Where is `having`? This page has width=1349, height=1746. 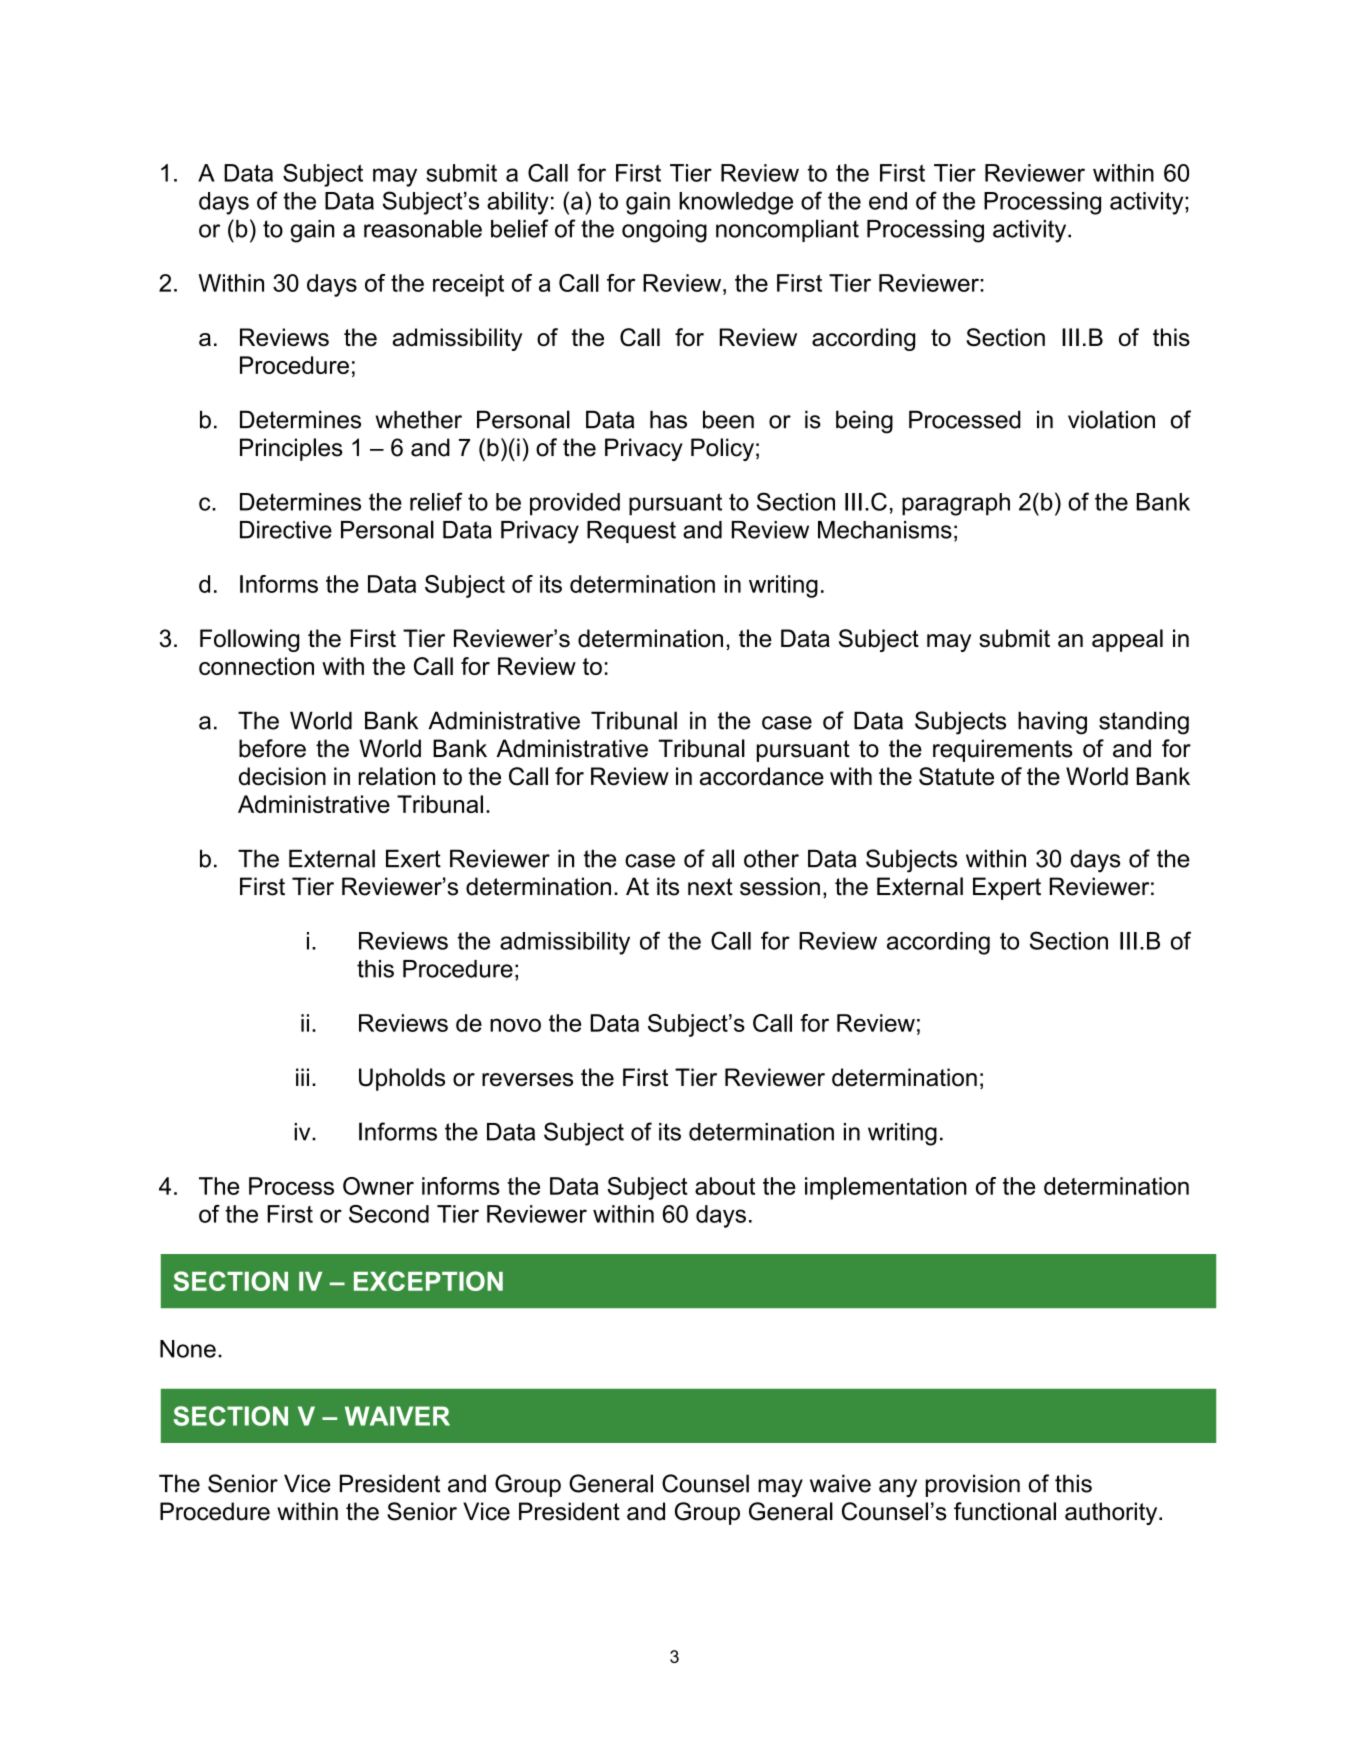
having is located at coordinates (1052, 723).
